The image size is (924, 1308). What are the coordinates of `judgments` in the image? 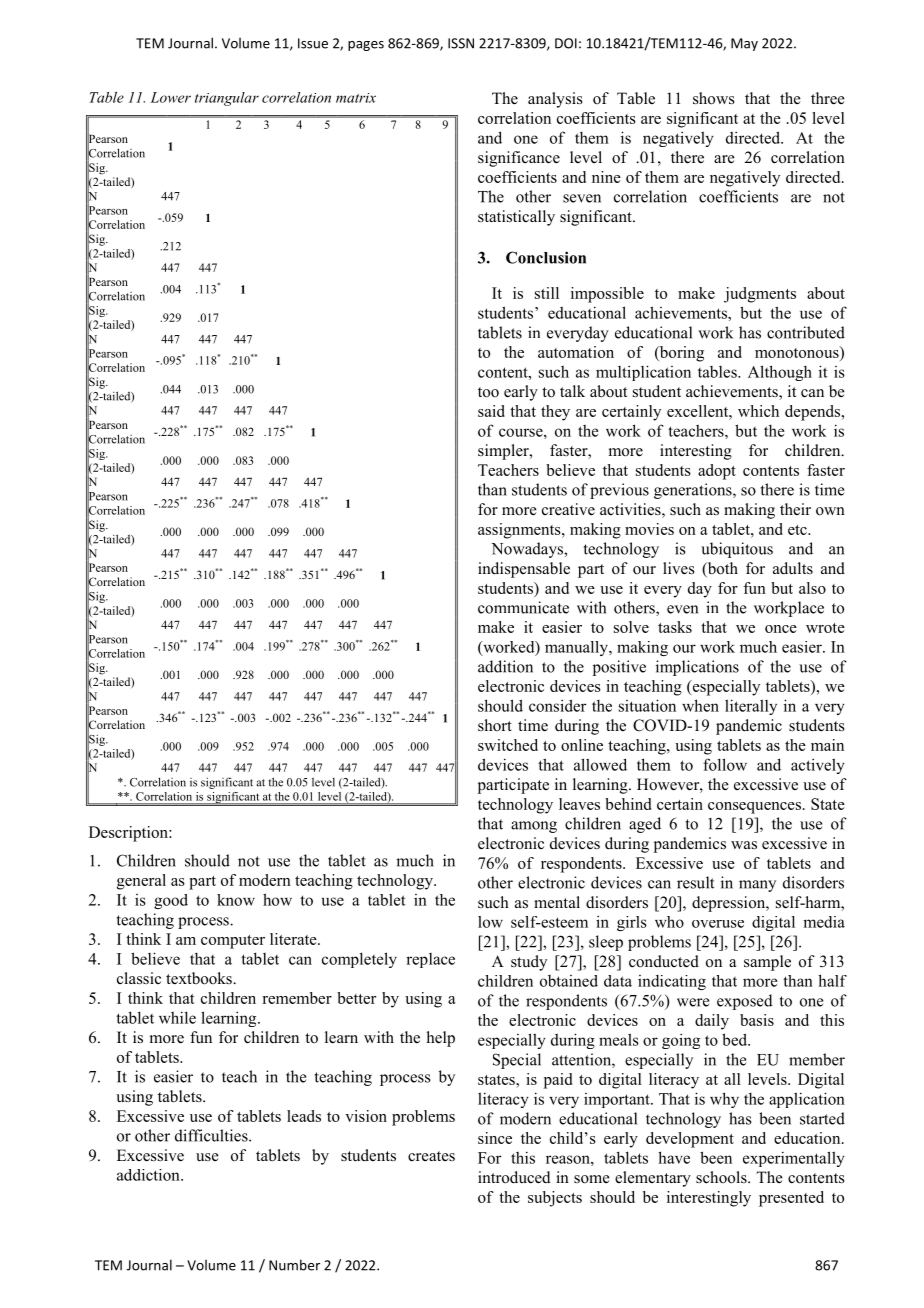 It's located at (760, 295).
